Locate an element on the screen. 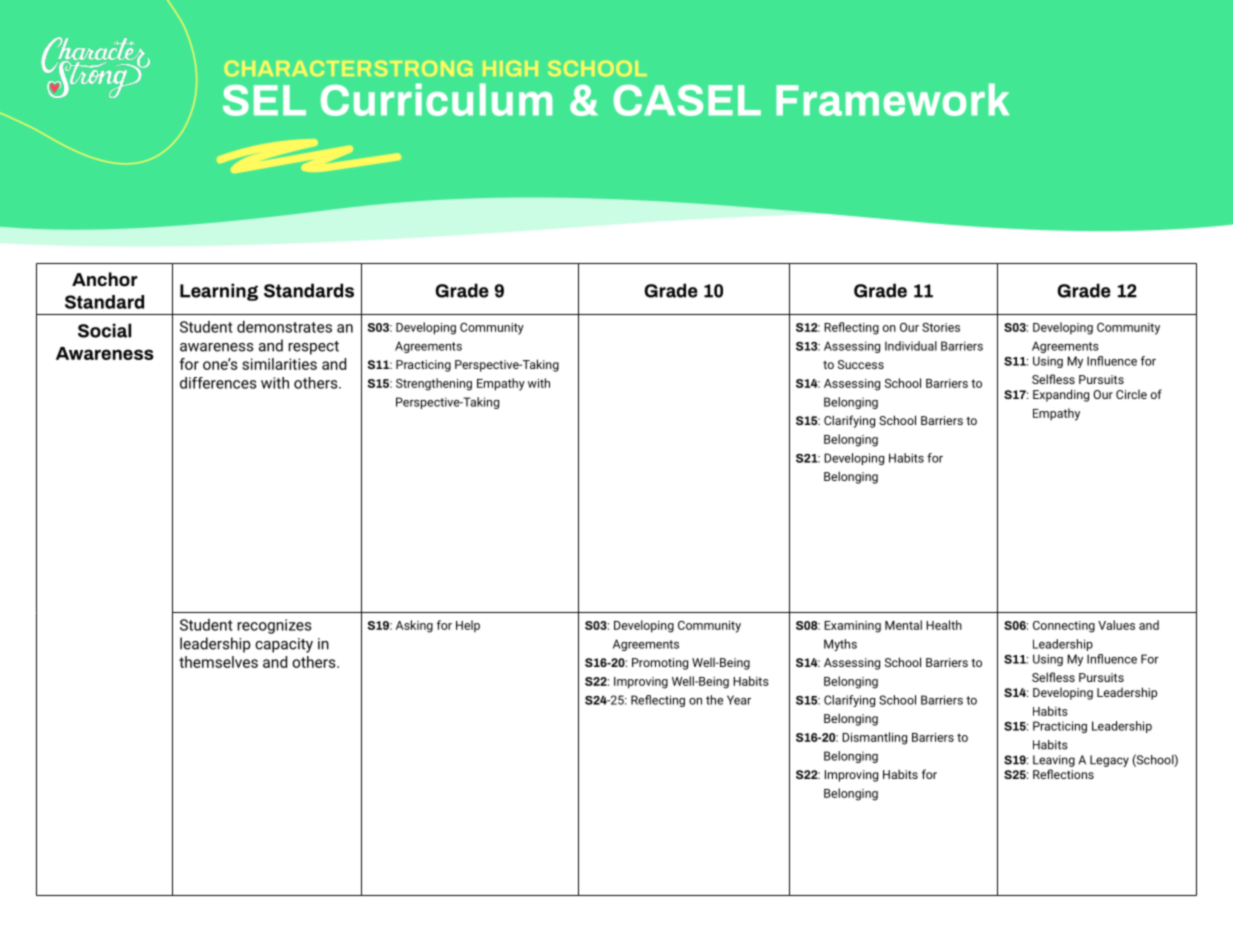  Year is located at coordinates (739, 700).
